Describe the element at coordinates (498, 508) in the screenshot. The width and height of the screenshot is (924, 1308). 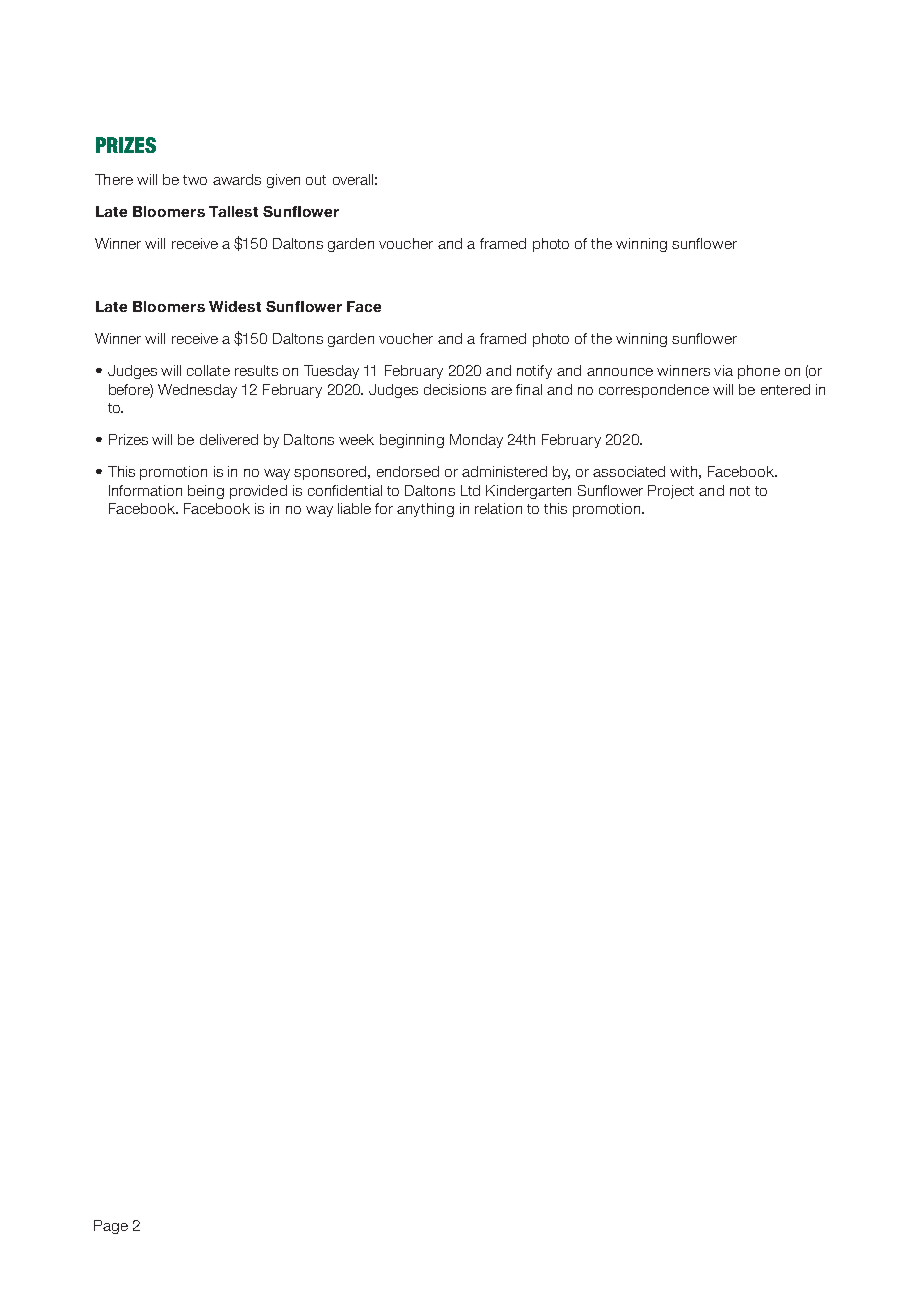
I see `relation` at that location.
